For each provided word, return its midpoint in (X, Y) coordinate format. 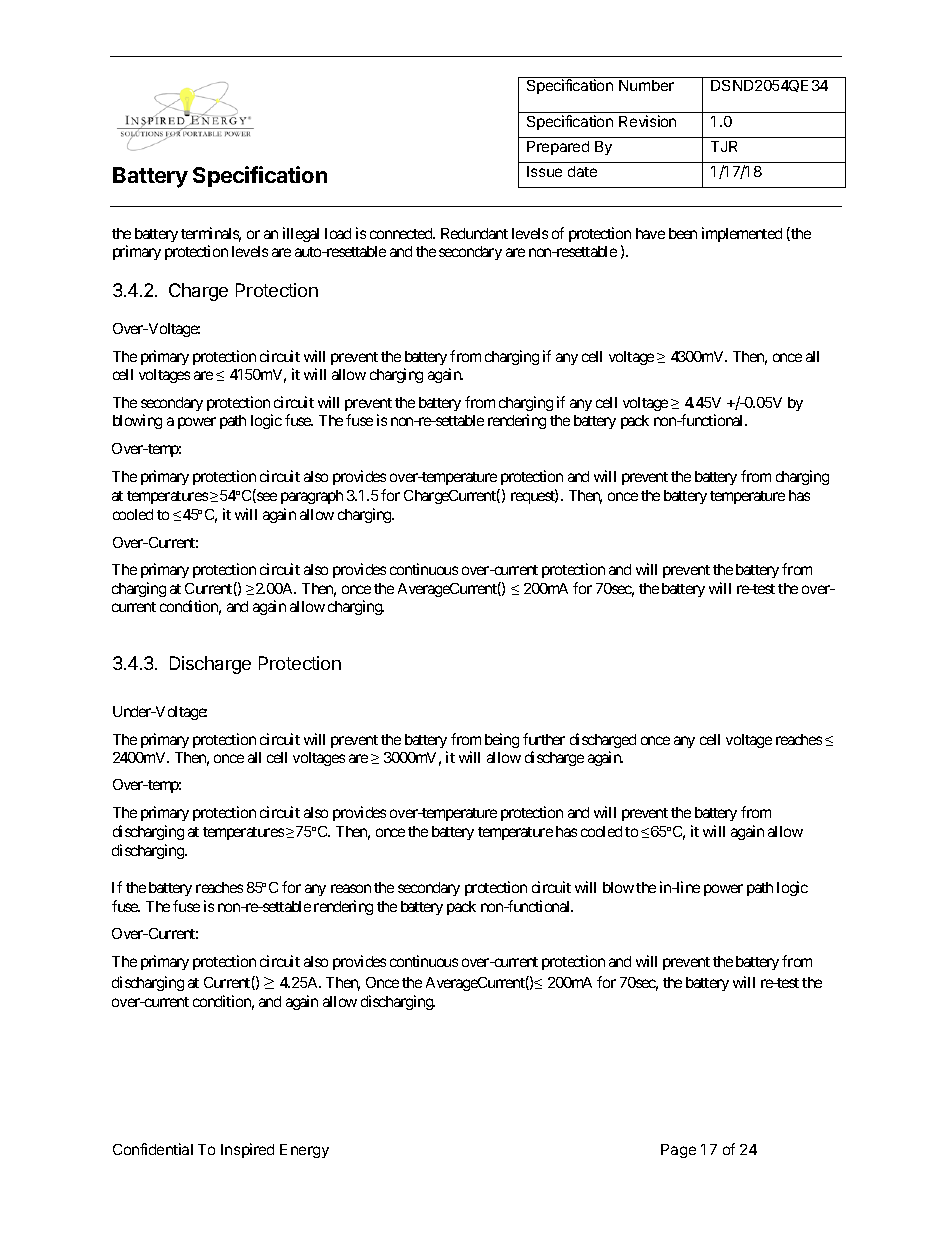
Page (678, 1151)
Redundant (474, 233)
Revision (647, 121)
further (544, 739)
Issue (544, 171)
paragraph (312, 497)
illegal (301, 234)
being (502, 740)
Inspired (247, 1150)
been (683, 233)
